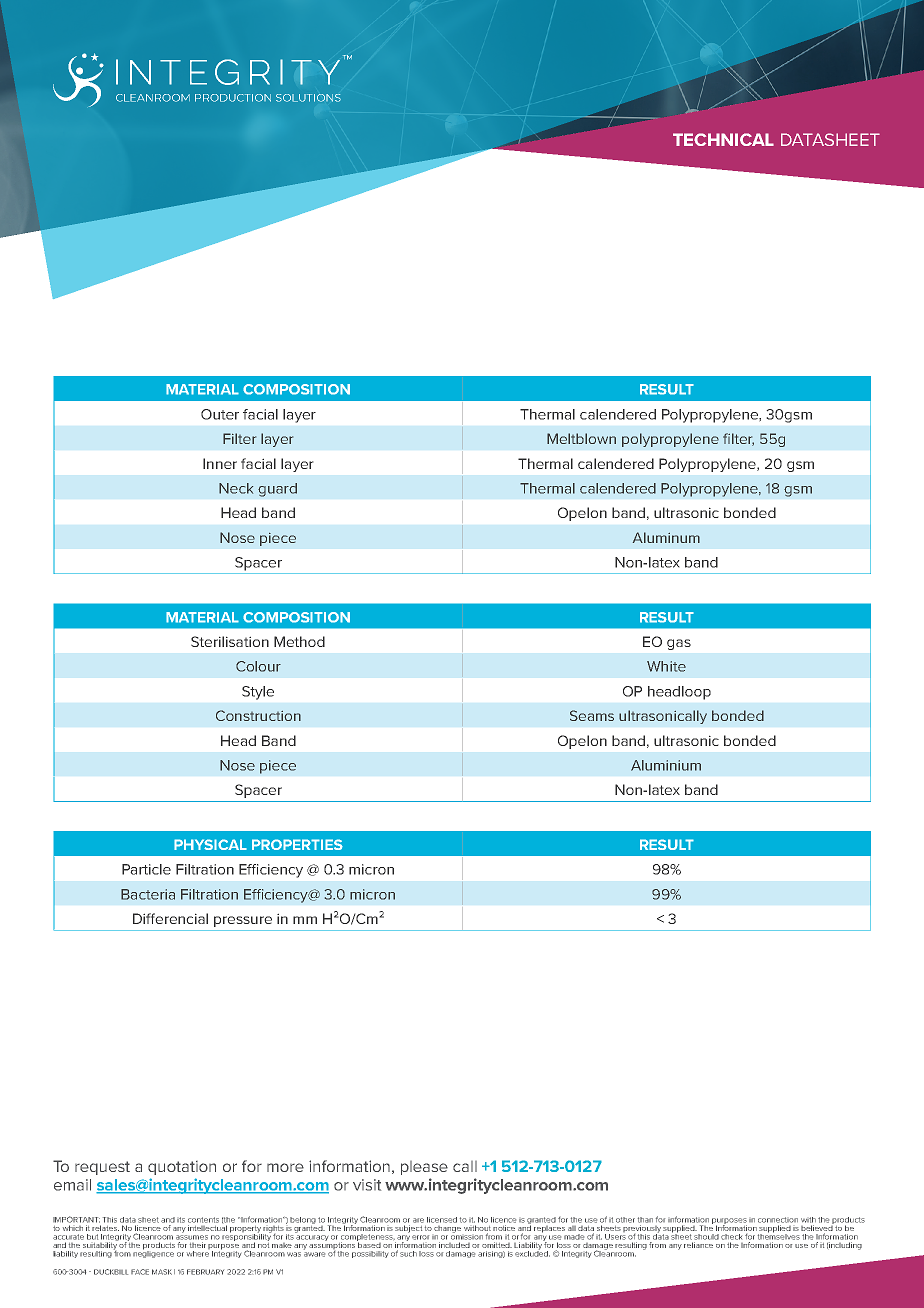 The image size is (924, 1308). I want to click on should, so click(706, 1237).
